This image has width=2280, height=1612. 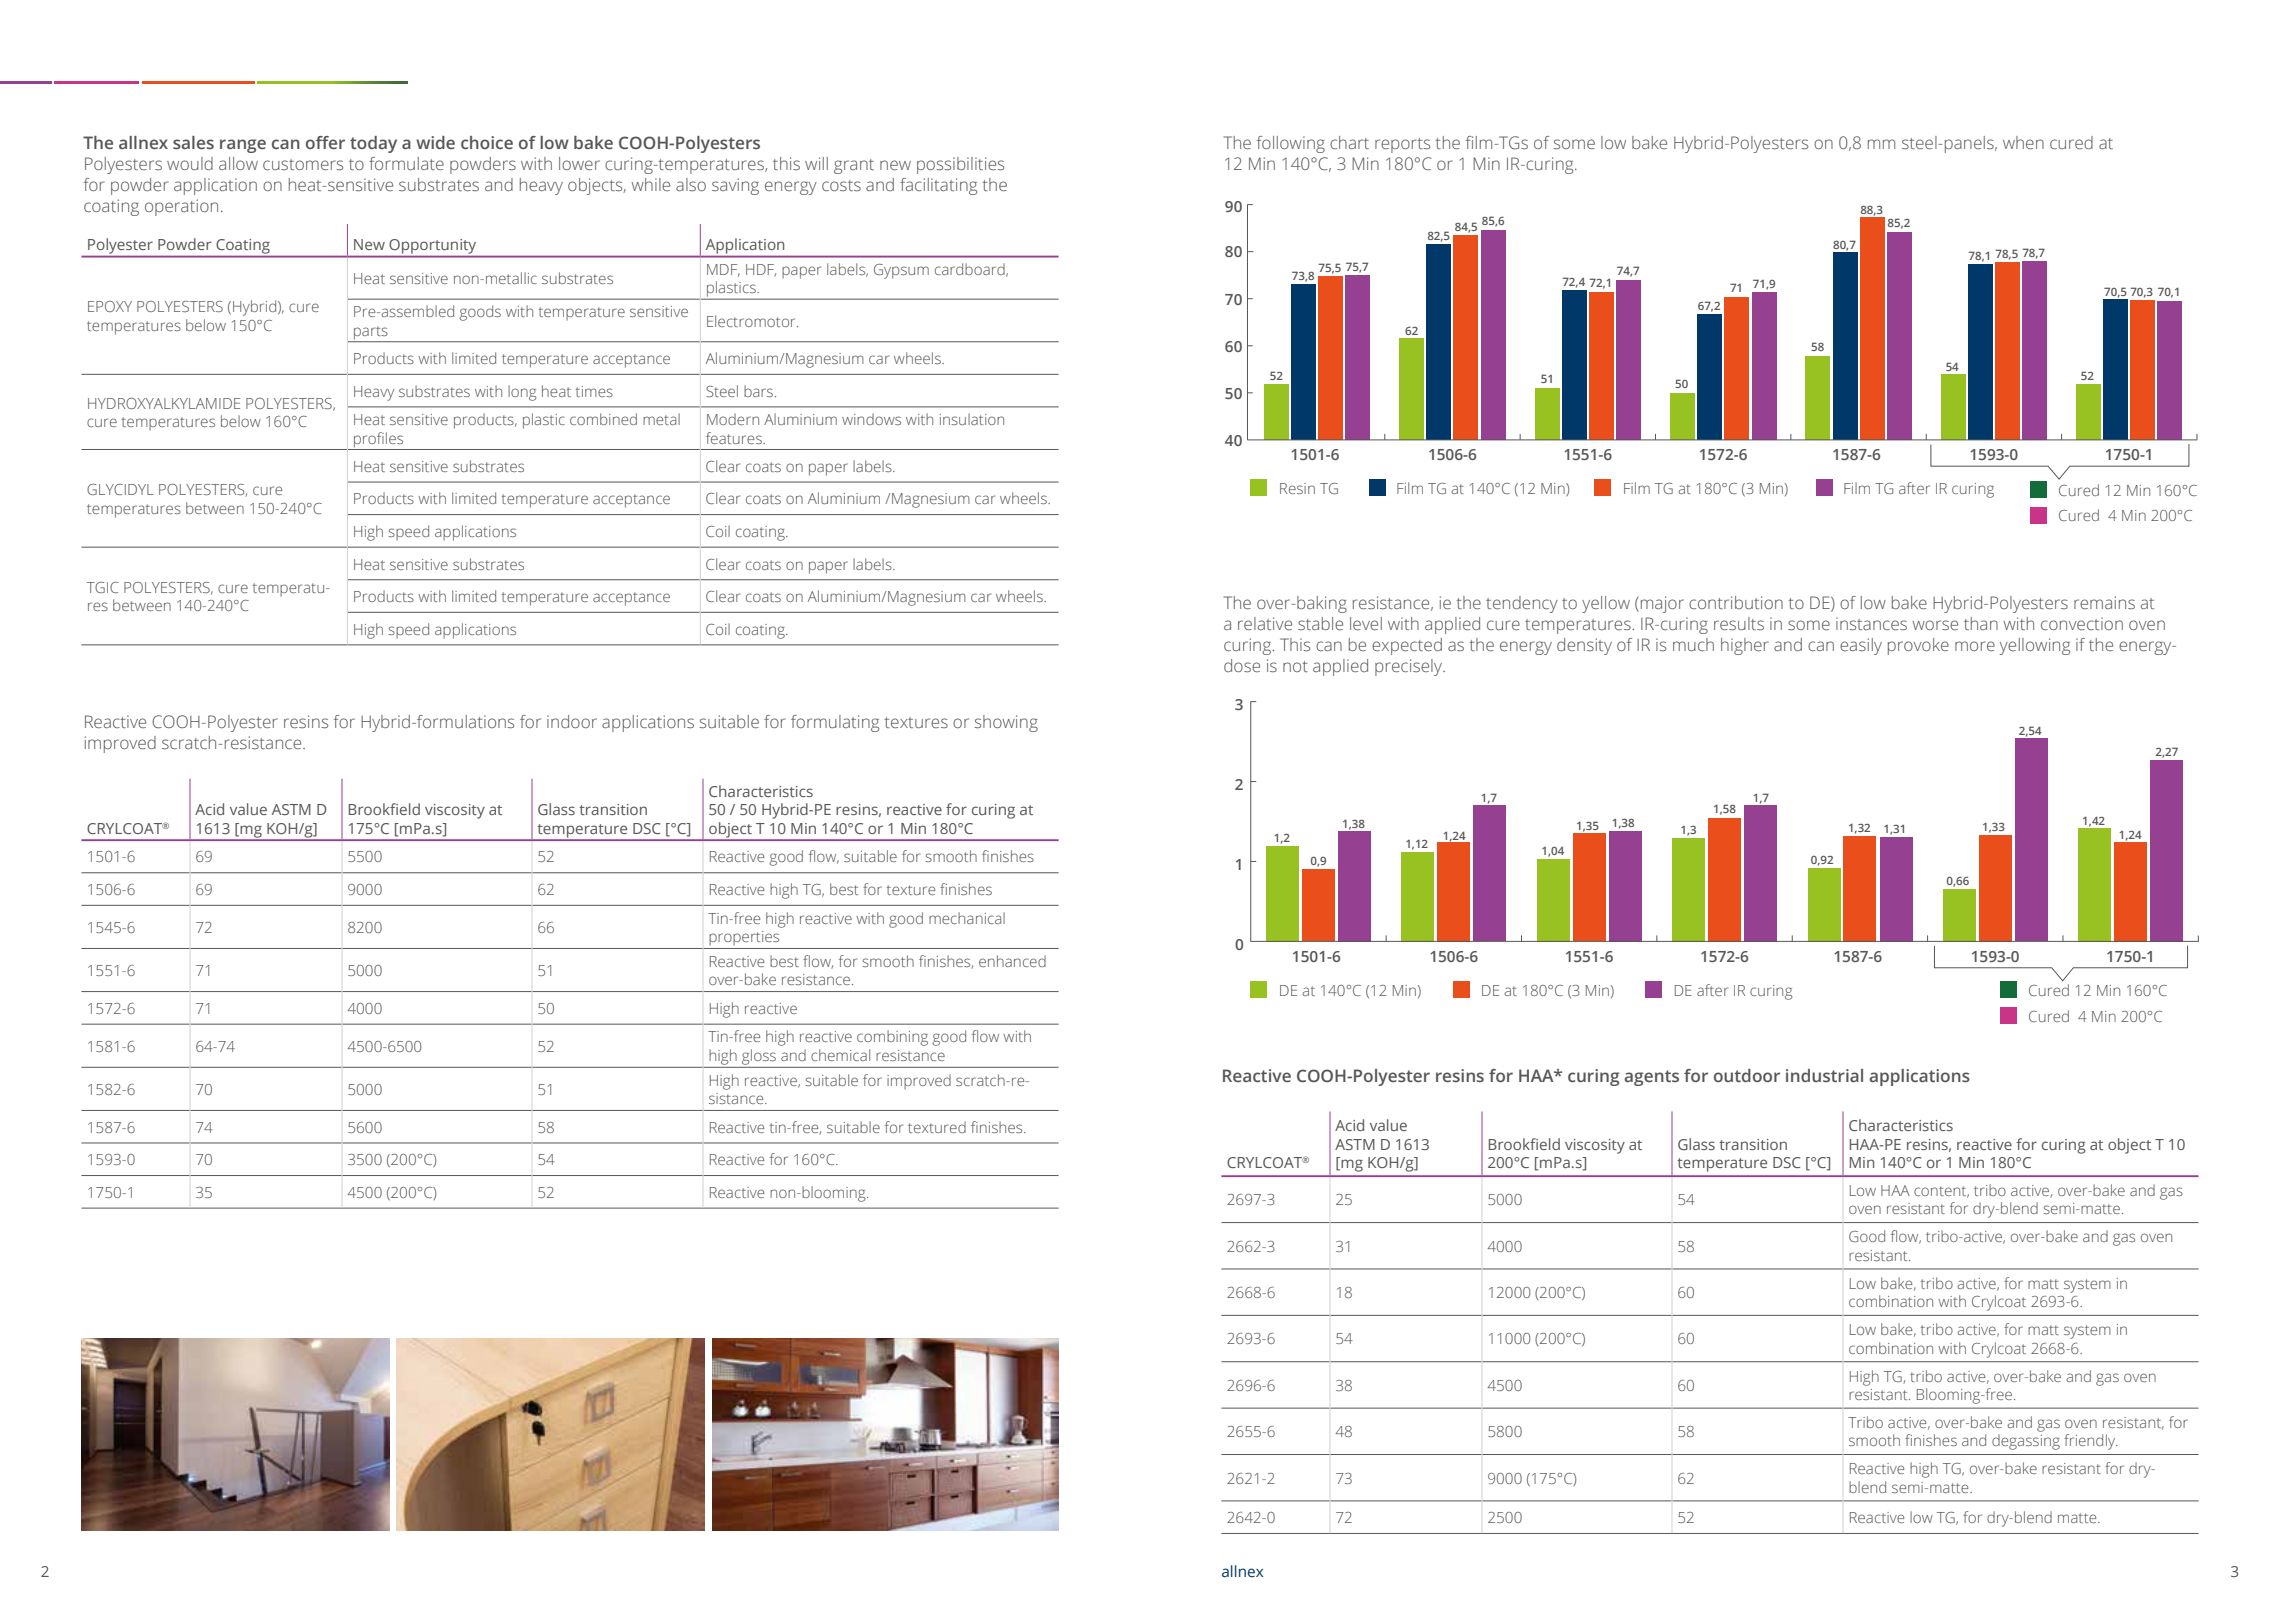 What do you see at coordinates (572, 721) in the image?
I see `indoor` at bounding box center [572, 721].
